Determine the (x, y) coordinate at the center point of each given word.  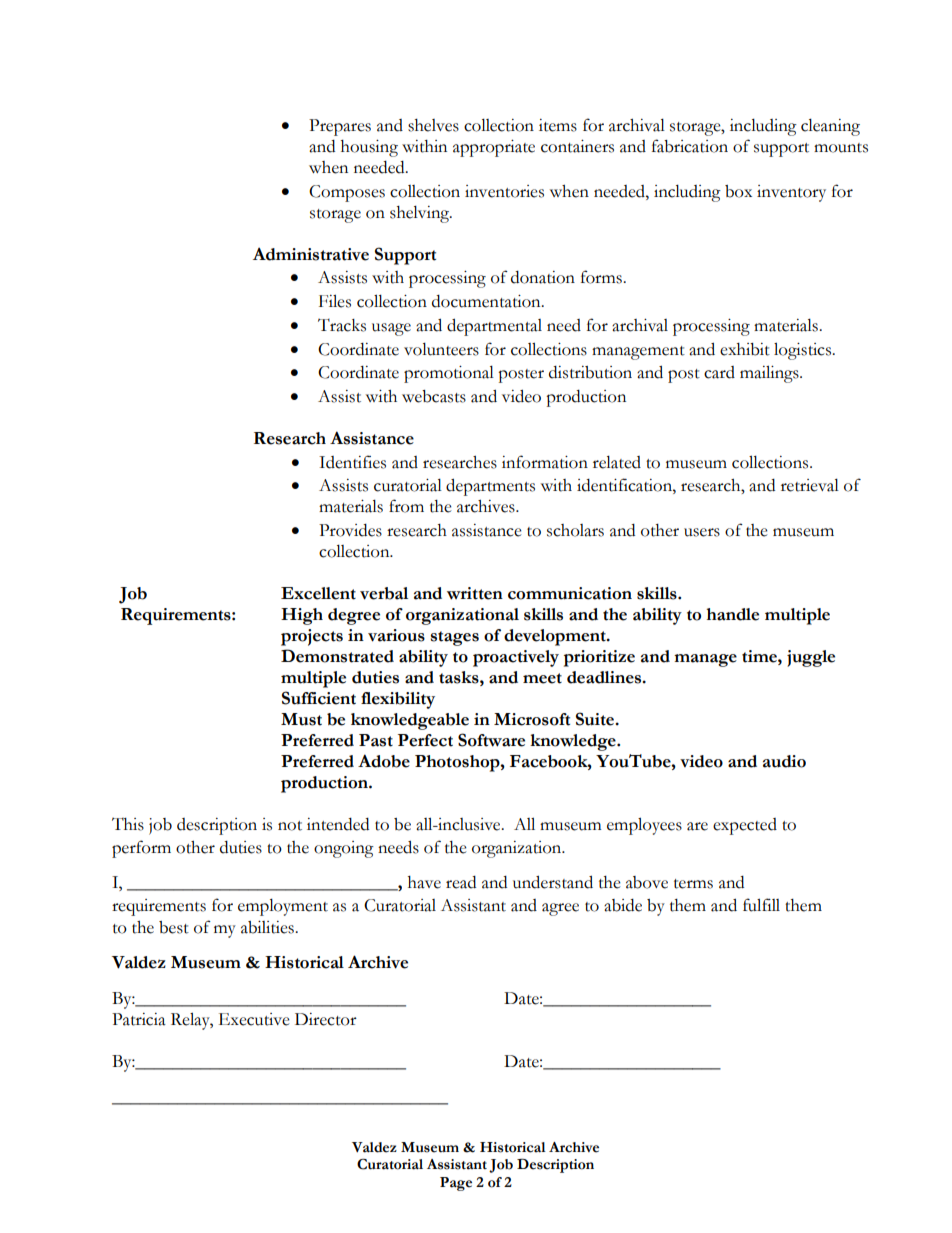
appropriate (494, 148)
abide (623, 905)
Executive (254, 1019)
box (738, 191)
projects (312, 637)
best (174, 927)
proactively (516, 658)
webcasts (434, 396)
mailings (770, 374)
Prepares (340, 127)
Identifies (352, 462)
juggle (811, 658)
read (461, 882)
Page (456, 1184)
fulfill (761, 905)
